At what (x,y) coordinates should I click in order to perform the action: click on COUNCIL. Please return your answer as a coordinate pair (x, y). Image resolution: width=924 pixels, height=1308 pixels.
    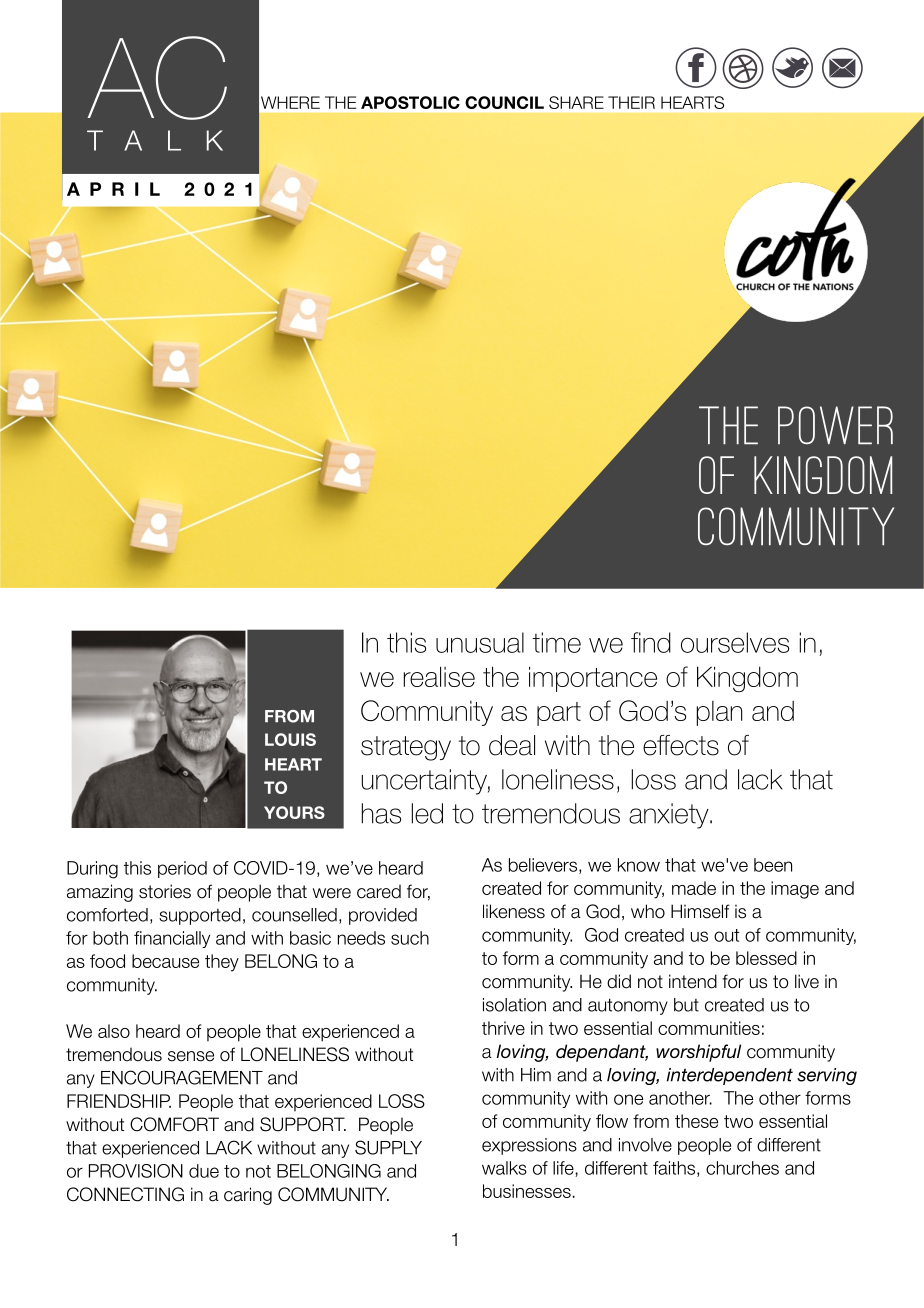
    Looking at the image, I should click on (504, 102).
